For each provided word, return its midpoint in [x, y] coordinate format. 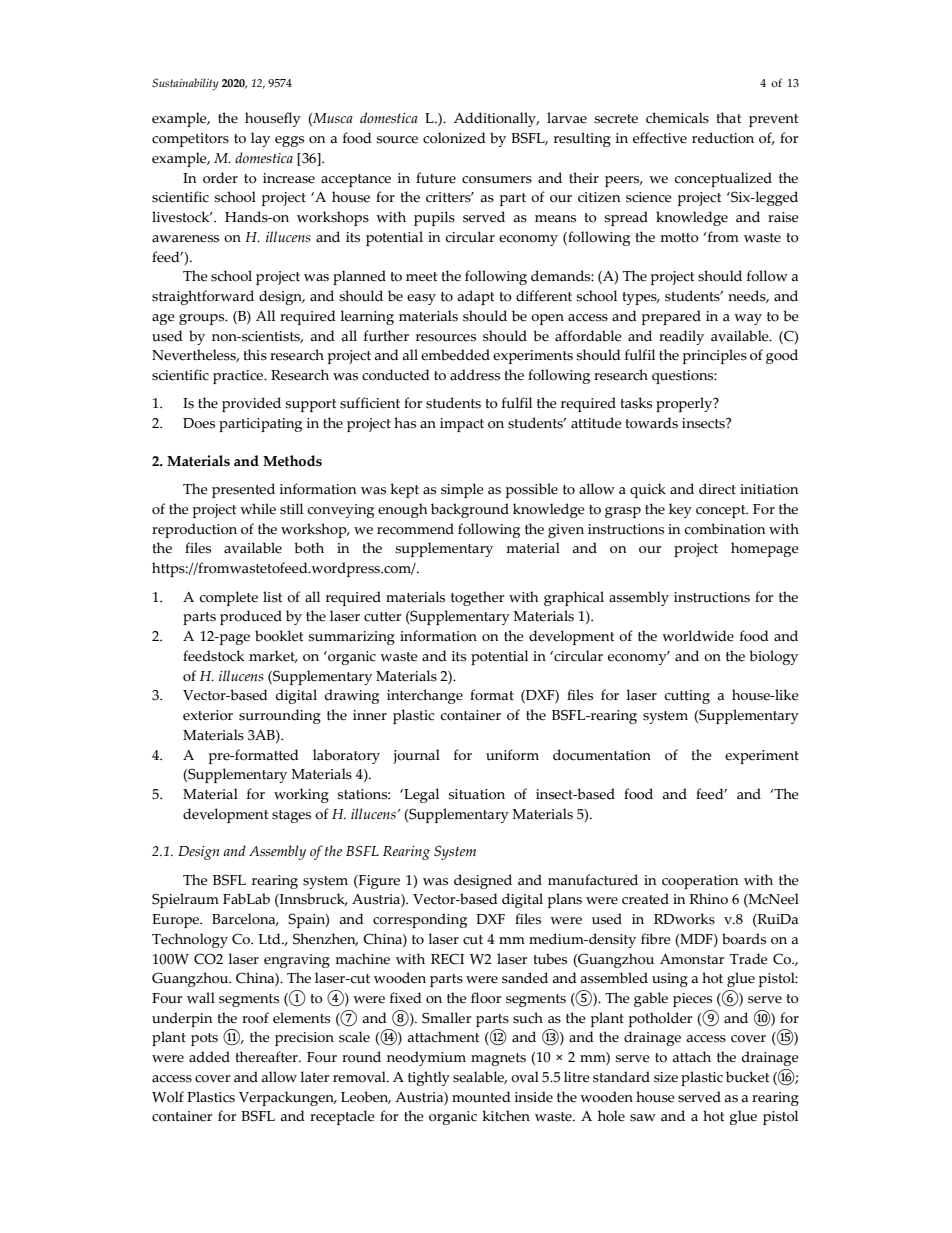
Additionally [496, 119]
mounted [481, 1097]
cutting [687, 697]
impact [462, 425]
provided [251, 404]
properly [685, 404]
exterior [208, 715]
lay [260, 139]
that [728, 118]
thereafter [267, 1057]
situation [476, 794]
